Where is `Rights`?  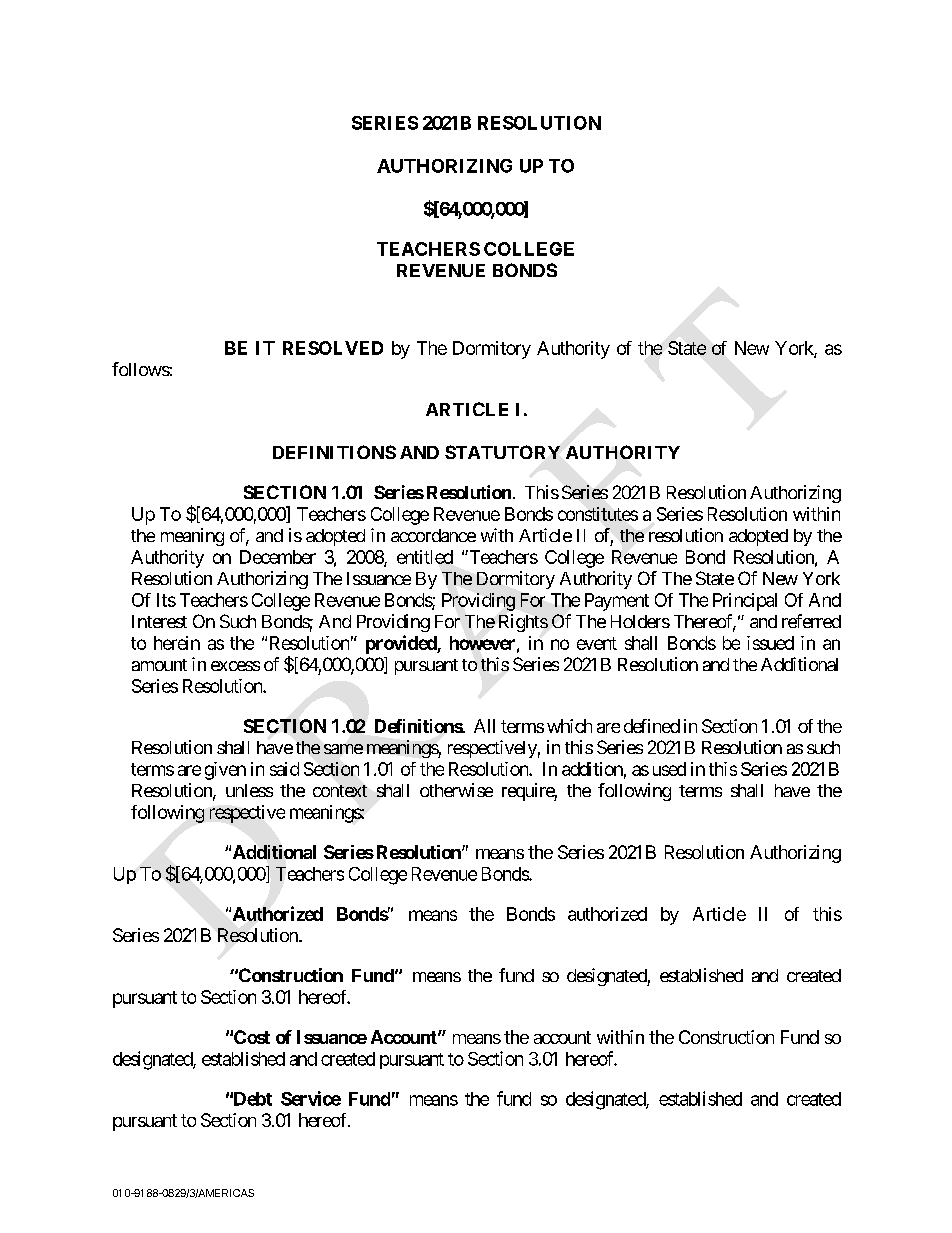
Rights is located at coordinates (523, 623).
